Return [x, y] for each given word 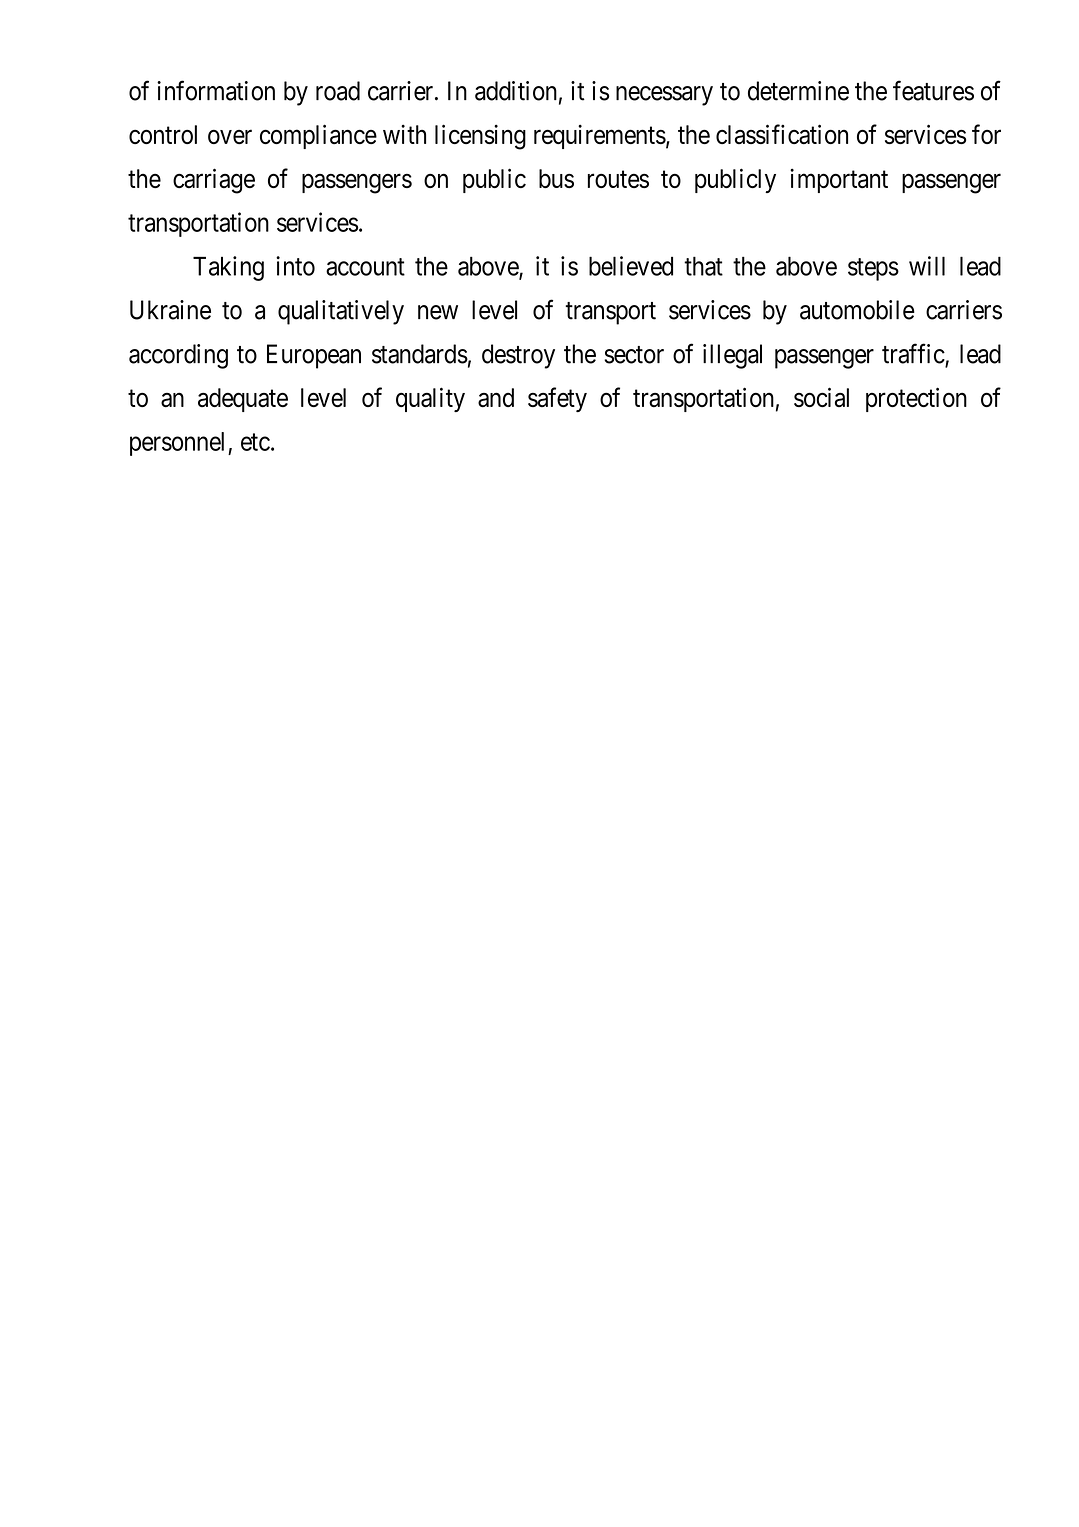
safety [557, 399]
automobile [857, 310]
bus [556, 178]
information [216, 90]
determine [798, 91]
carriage [214, 181]
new [438, 312]
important [839, 180]
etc [255, 442]
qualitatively [341, 312]
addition [516, 91]
